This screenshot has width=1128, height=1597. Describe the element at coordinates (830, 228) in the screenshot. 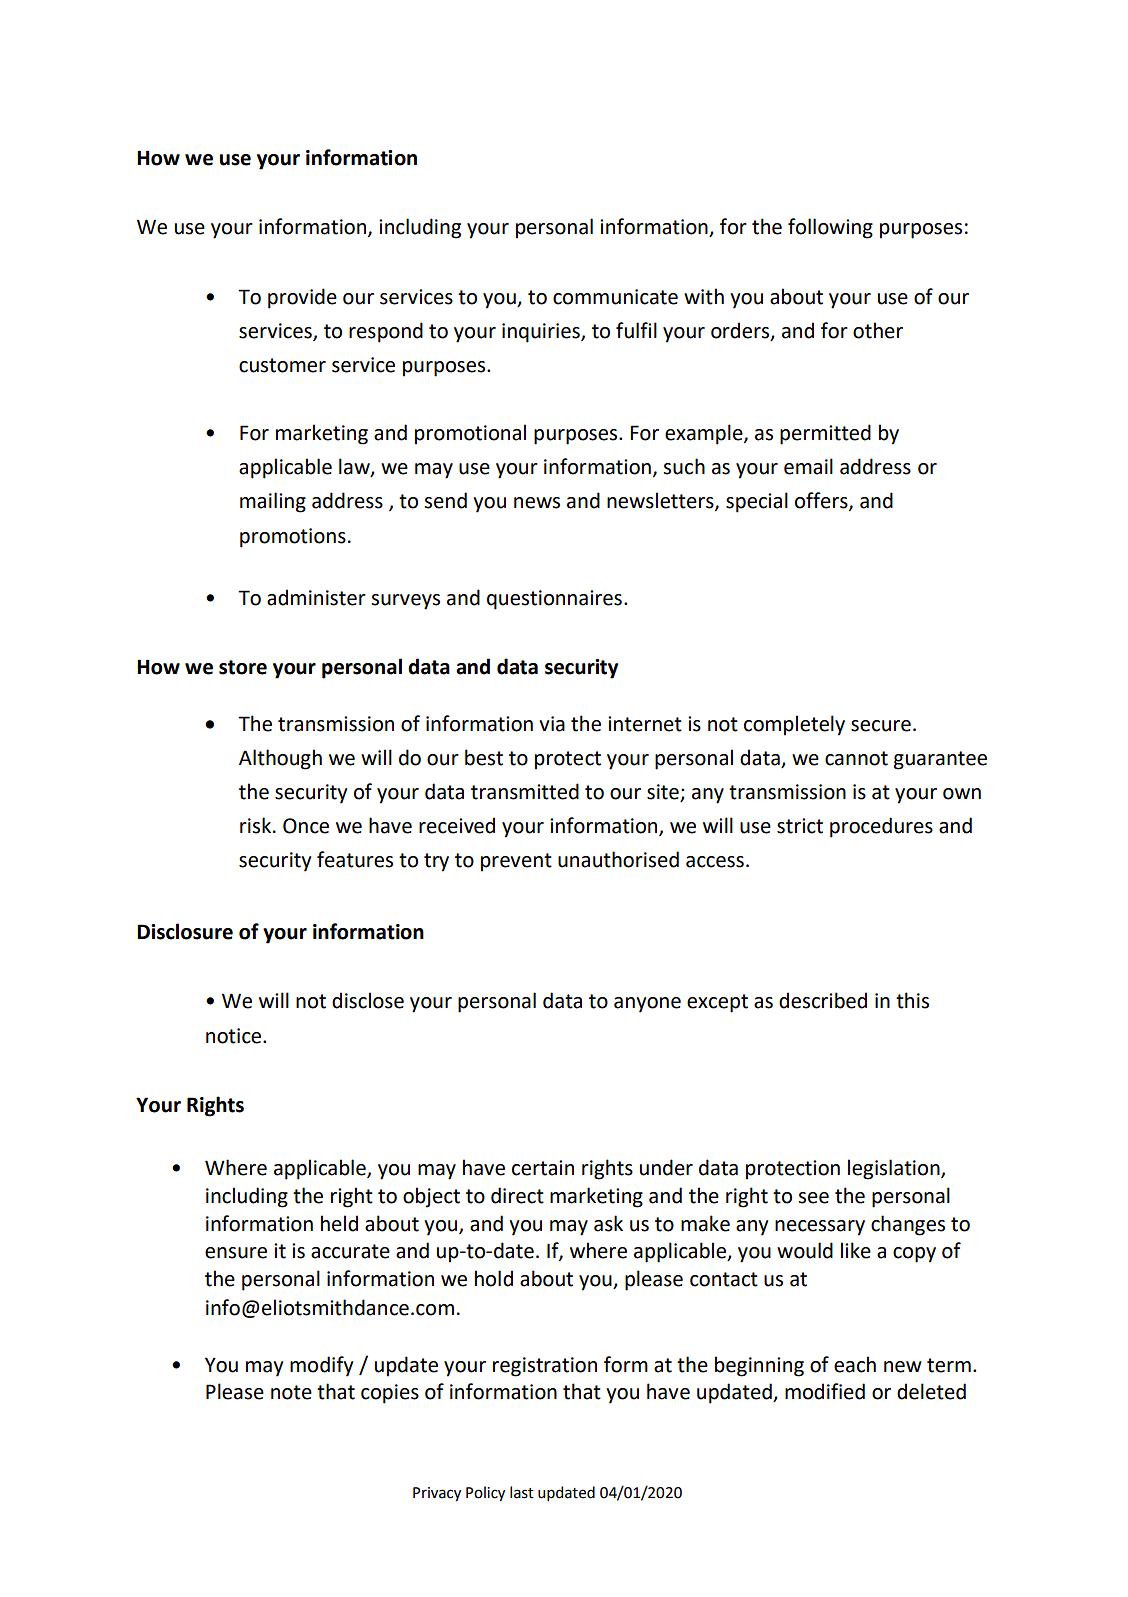

I see `following` at that location.
